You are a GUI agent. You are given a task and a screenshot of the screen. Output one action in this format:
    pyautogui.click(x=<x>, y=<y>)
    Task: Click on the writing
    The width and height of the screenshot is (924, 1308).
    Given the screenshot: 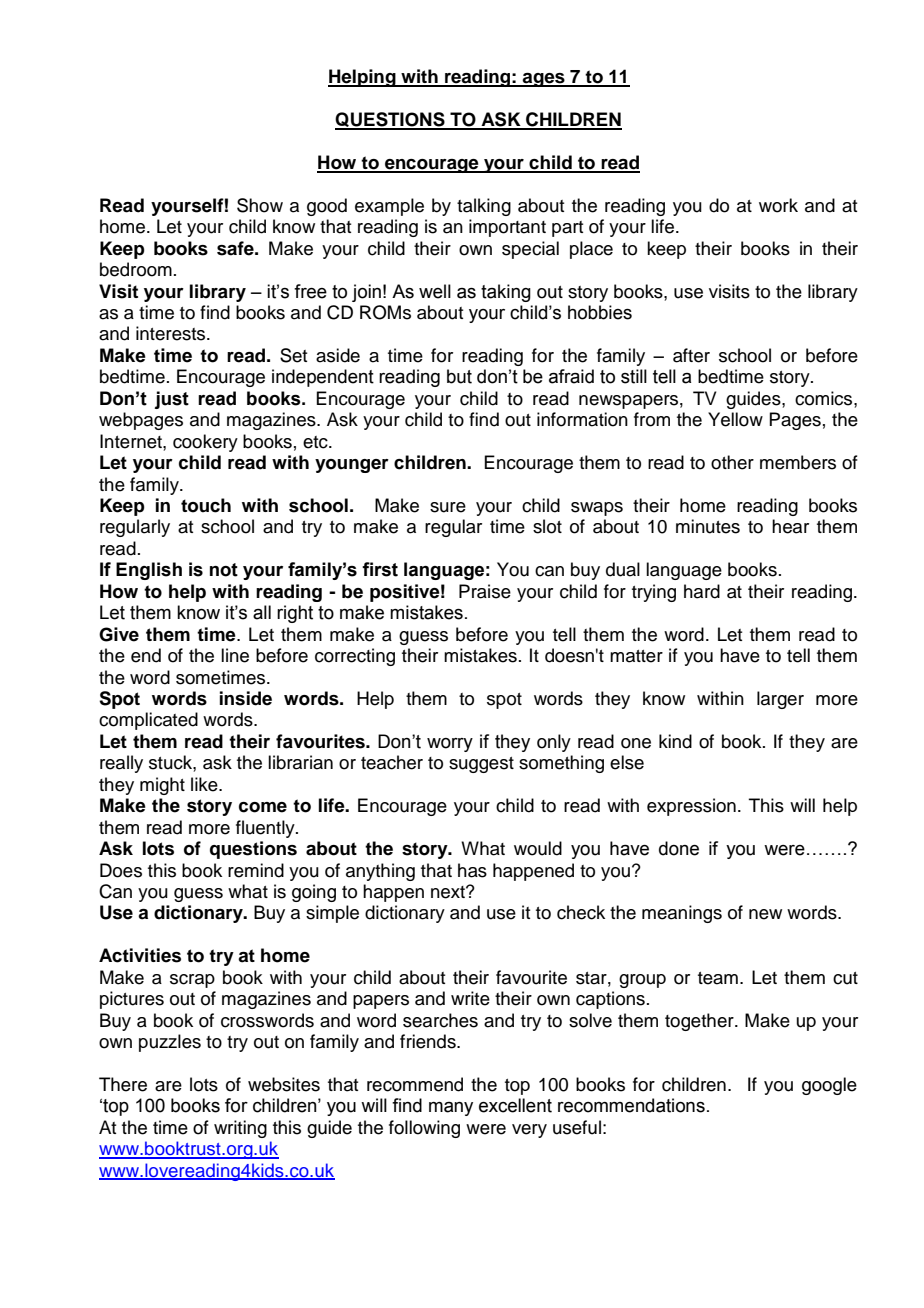 What is the action you would take?
    pyautogui.click(x=240, y=1129)
